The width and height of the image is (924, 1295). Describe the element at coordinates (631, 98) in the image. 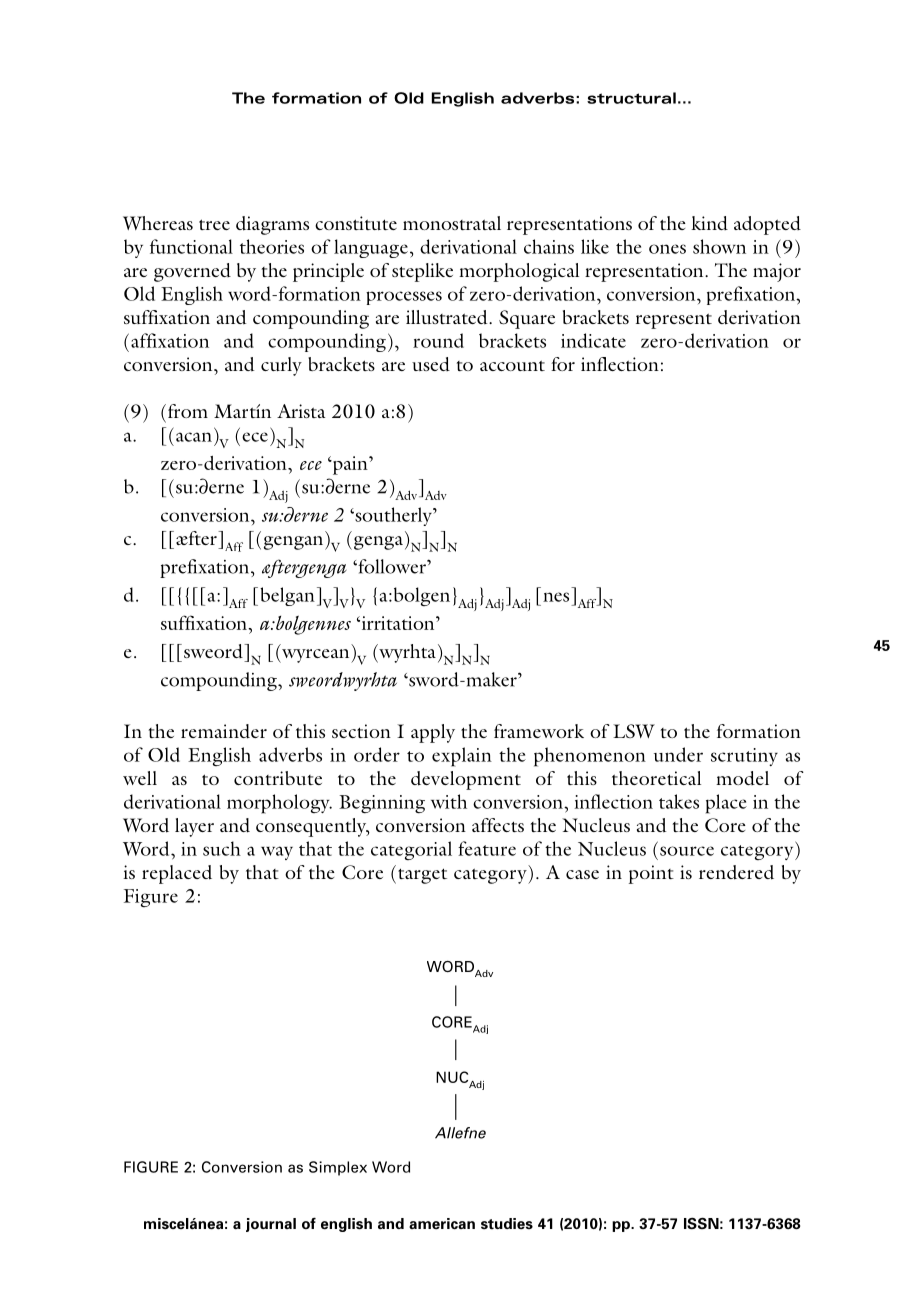

I see `structural` at that location.
